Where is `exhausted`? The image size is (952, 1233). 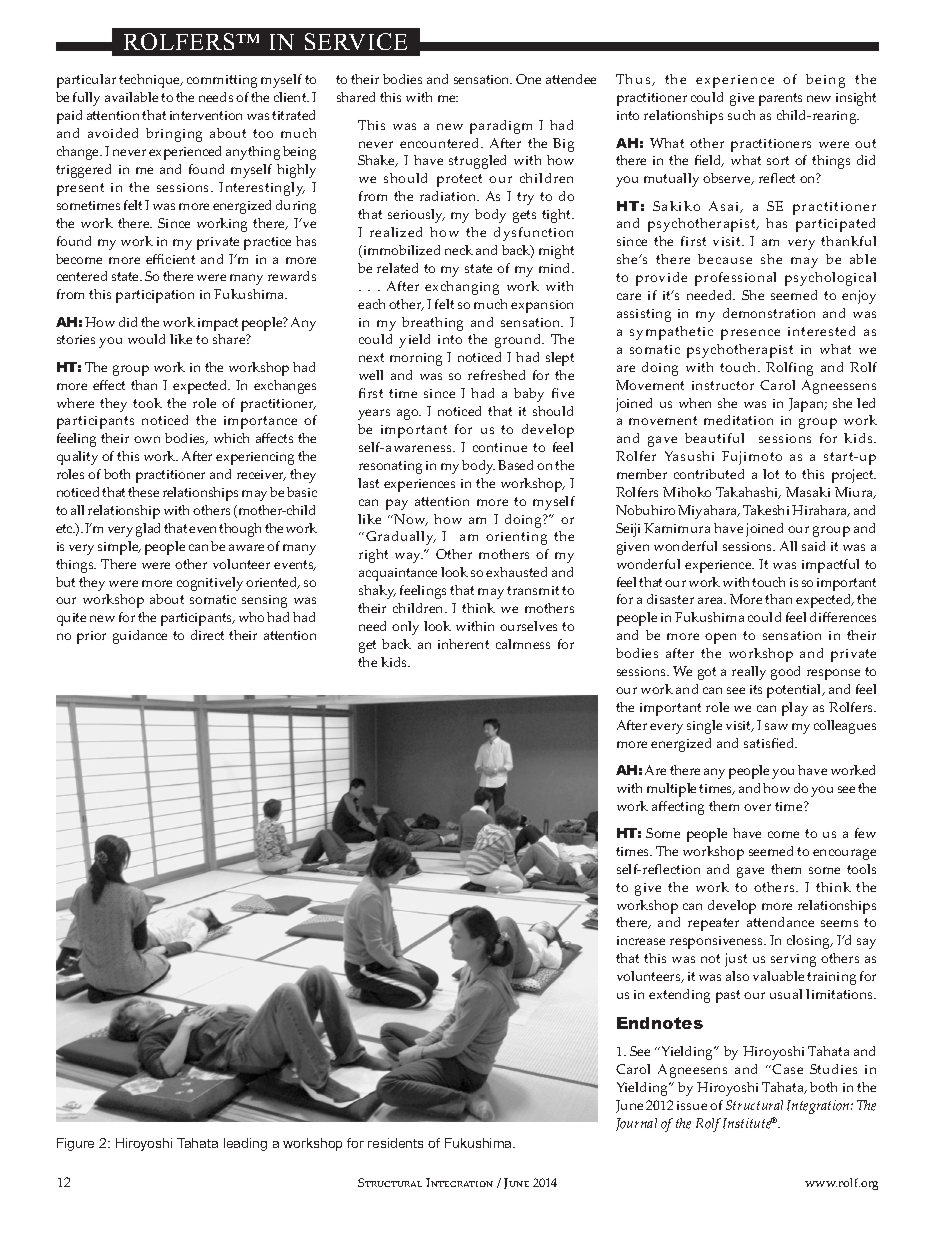
exhausted is located at coordinates (516, 572).
